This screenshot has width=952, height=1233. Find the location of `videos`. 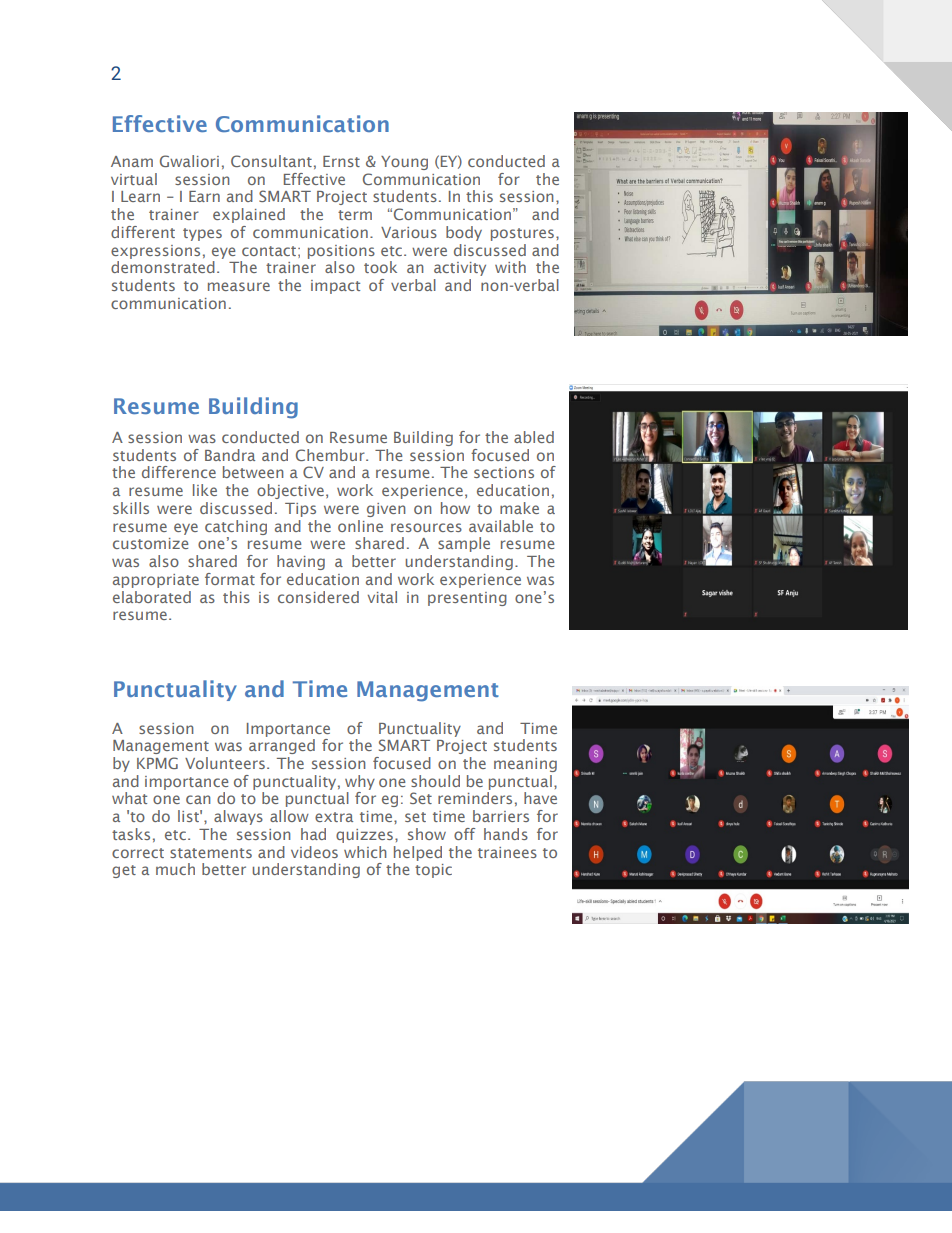

videos is located at coordinates (314, 852).
